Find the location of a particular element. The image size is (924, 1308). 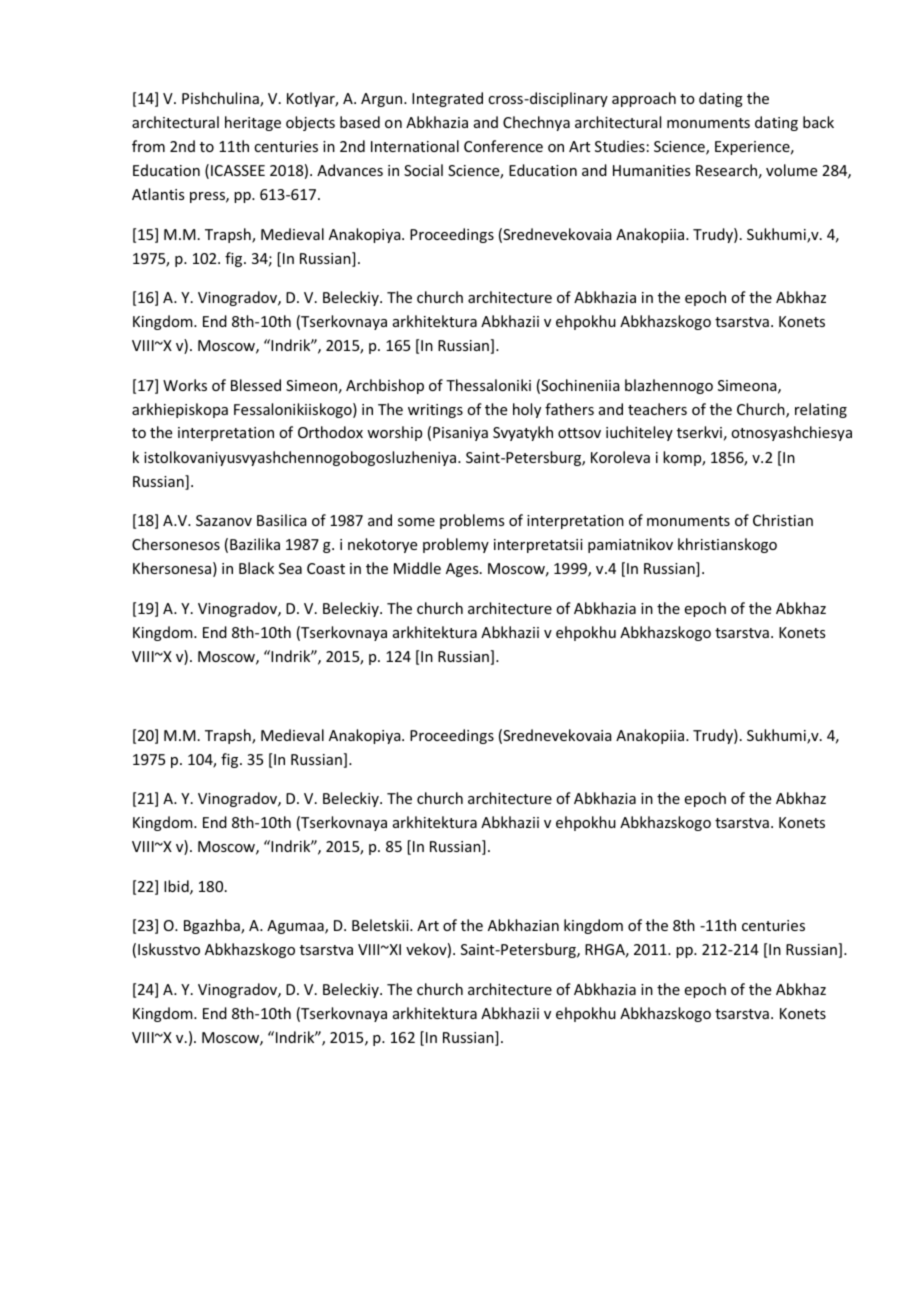

Blessed is located at coordinates (256, 385).
